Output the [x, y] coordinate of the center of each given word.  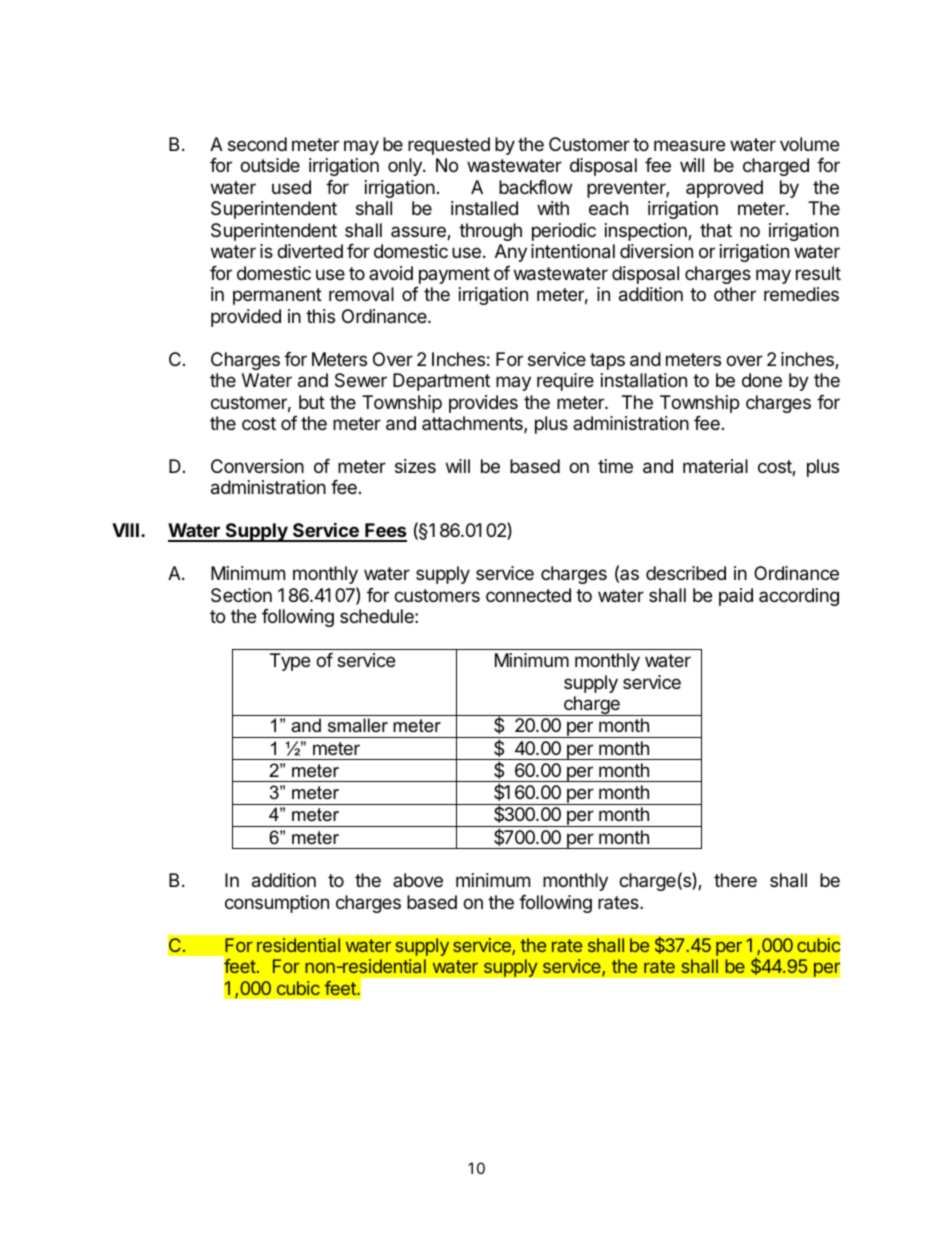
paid [736, 597]
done [762, 380]
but [312, 402]
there [735, 880]
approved [724, 189]
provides [483, 404]
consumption [277, 904]
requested [449, 146]
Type [290, 662]
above [418, 880]
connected [528, 595]
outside [270, 165]
